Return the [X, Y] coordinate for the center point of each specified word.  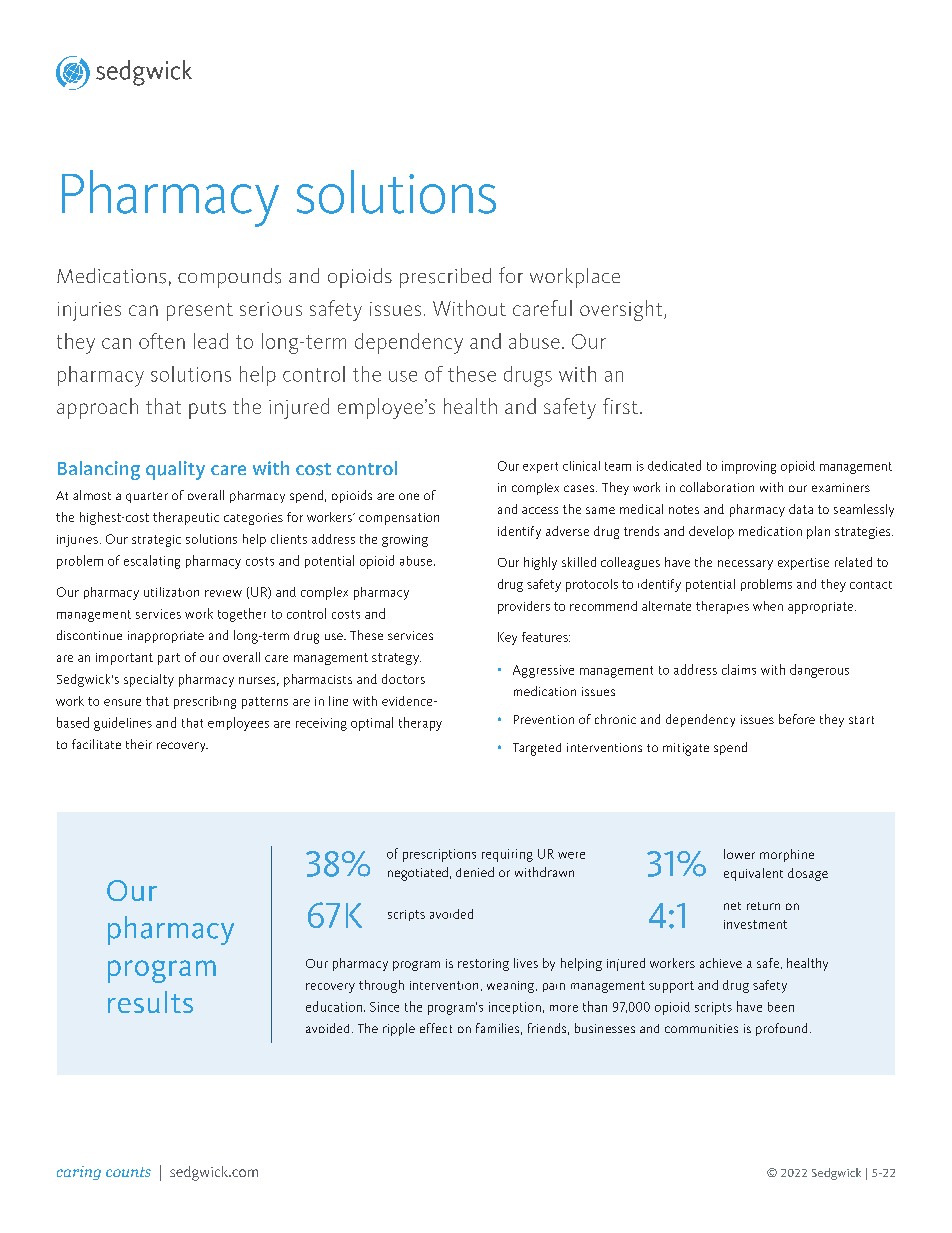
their [139, 744]
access [540, 510]
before [797, 719]
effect [436, 1028]
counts [128, 1172]
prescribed [445, 278]
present [200, 312]
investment [755, 924]
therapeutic [186, 518]
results [150, 1002]
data [801, 509]
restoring [483, 965]
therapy [420, 724]
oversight [622, 310]
